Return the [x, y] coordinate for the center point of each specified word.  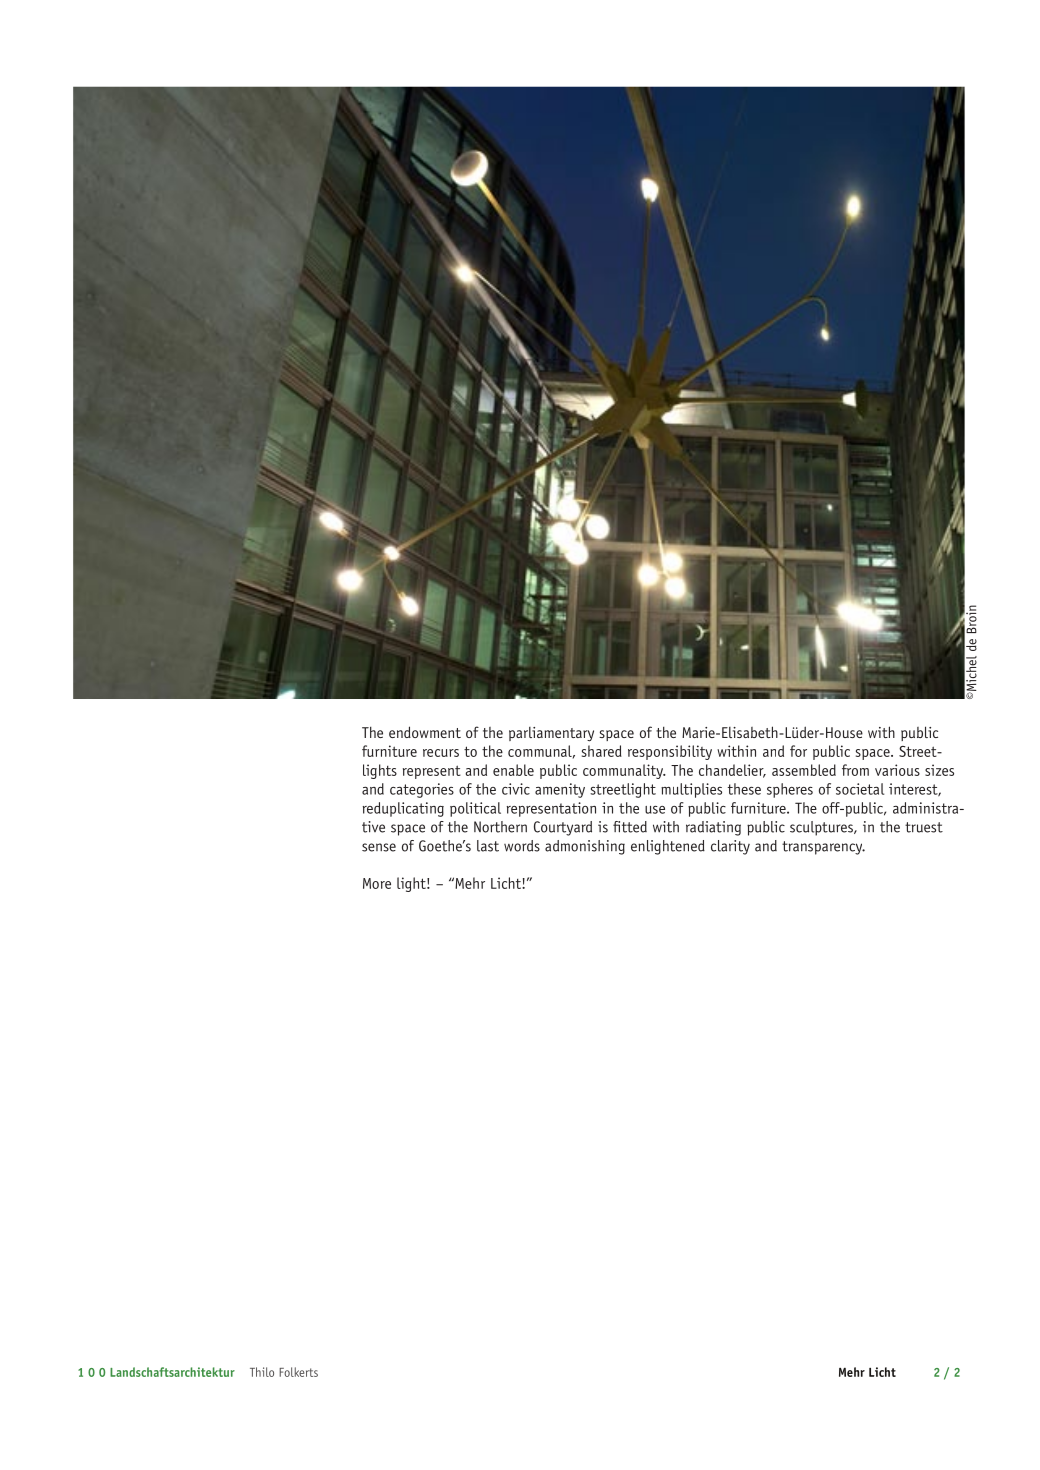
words [522, 846]
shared [602, 751]
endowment [425, 732]
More [377, 883]
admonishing [585, 847]
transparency [823, 848]
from [855, 770]
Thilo [262, 1372]
